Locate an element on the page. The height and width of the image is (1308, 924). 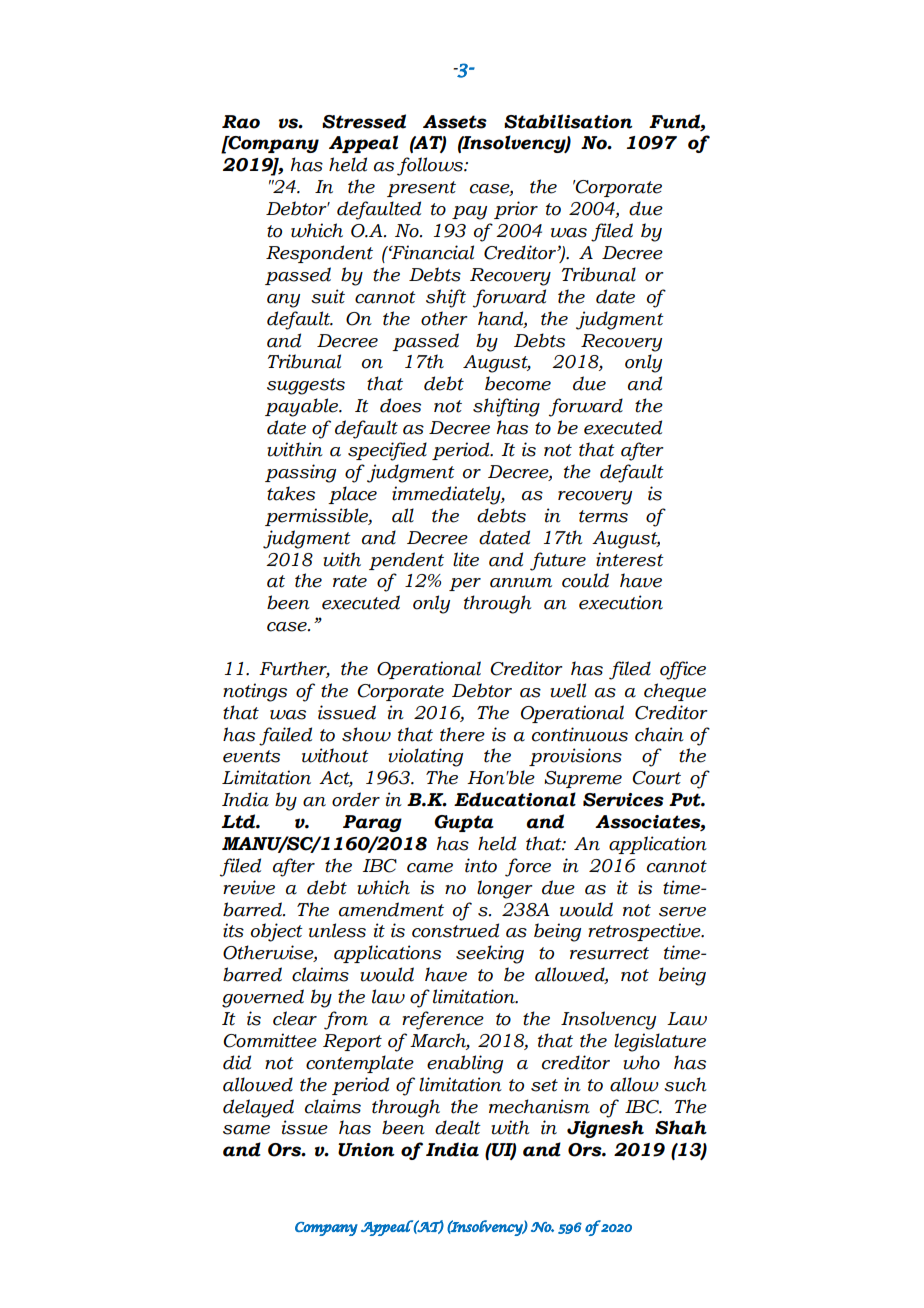
delayed is located at coordinates (258, 1108).
